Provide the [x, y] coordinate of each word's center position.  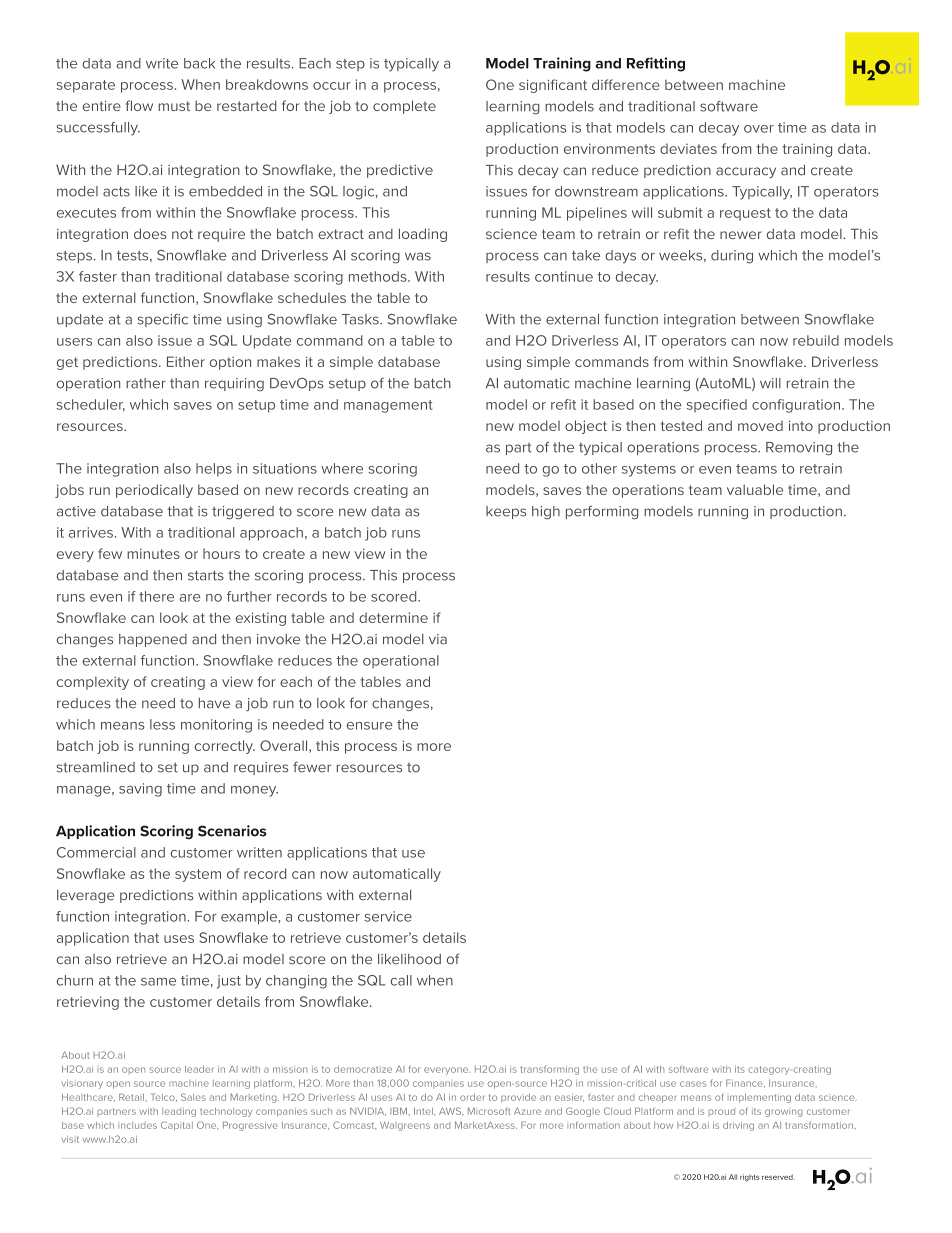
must [174, 106]
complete [404, 107]
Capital [177, 1126]
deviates [688, 148]
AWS [451, 1111]
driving [738, 1126]
